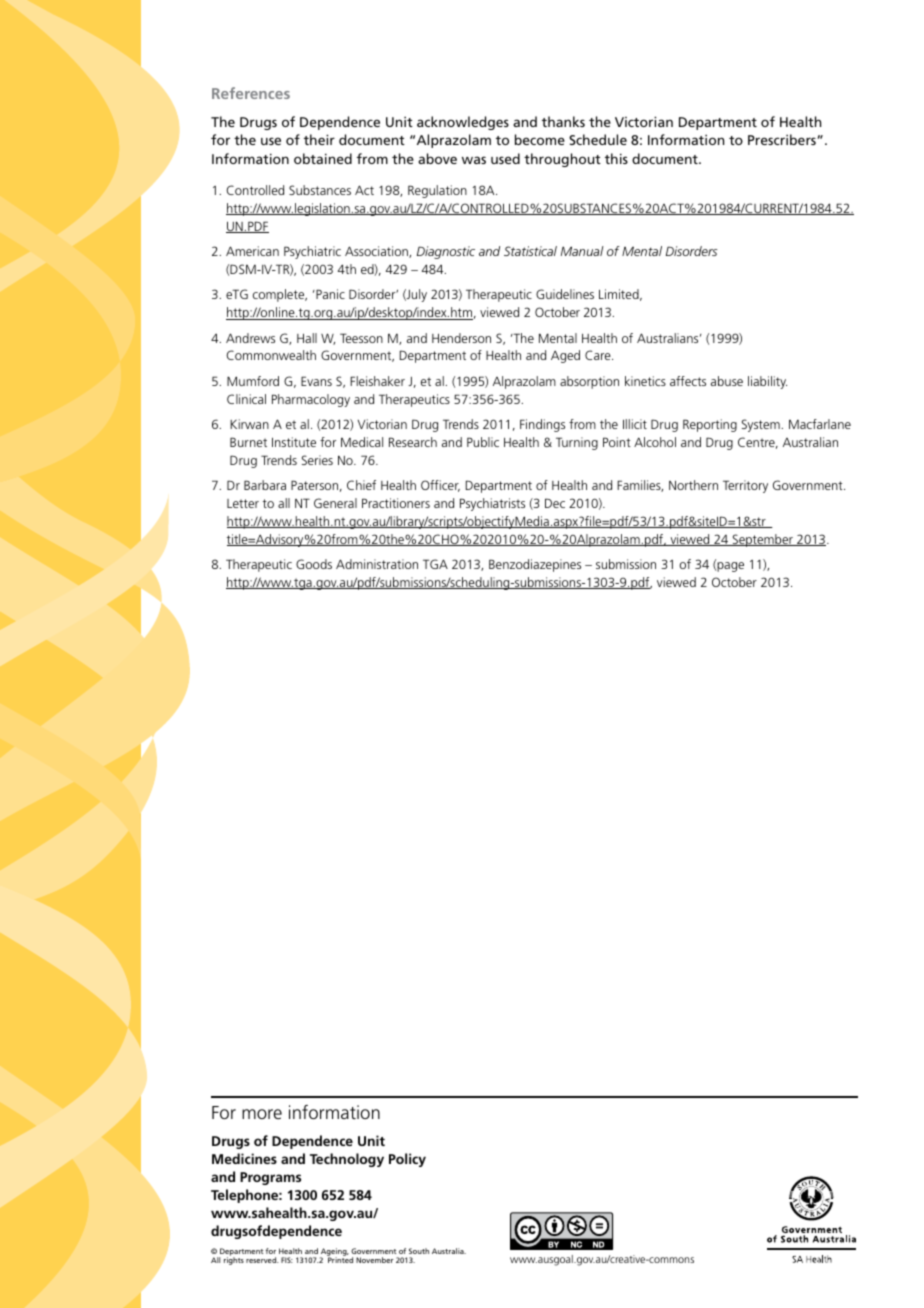 The height and width of the image is (1308, 924). Describe the element at coordinates (762, 425) in the image. I see `System` at that location.
